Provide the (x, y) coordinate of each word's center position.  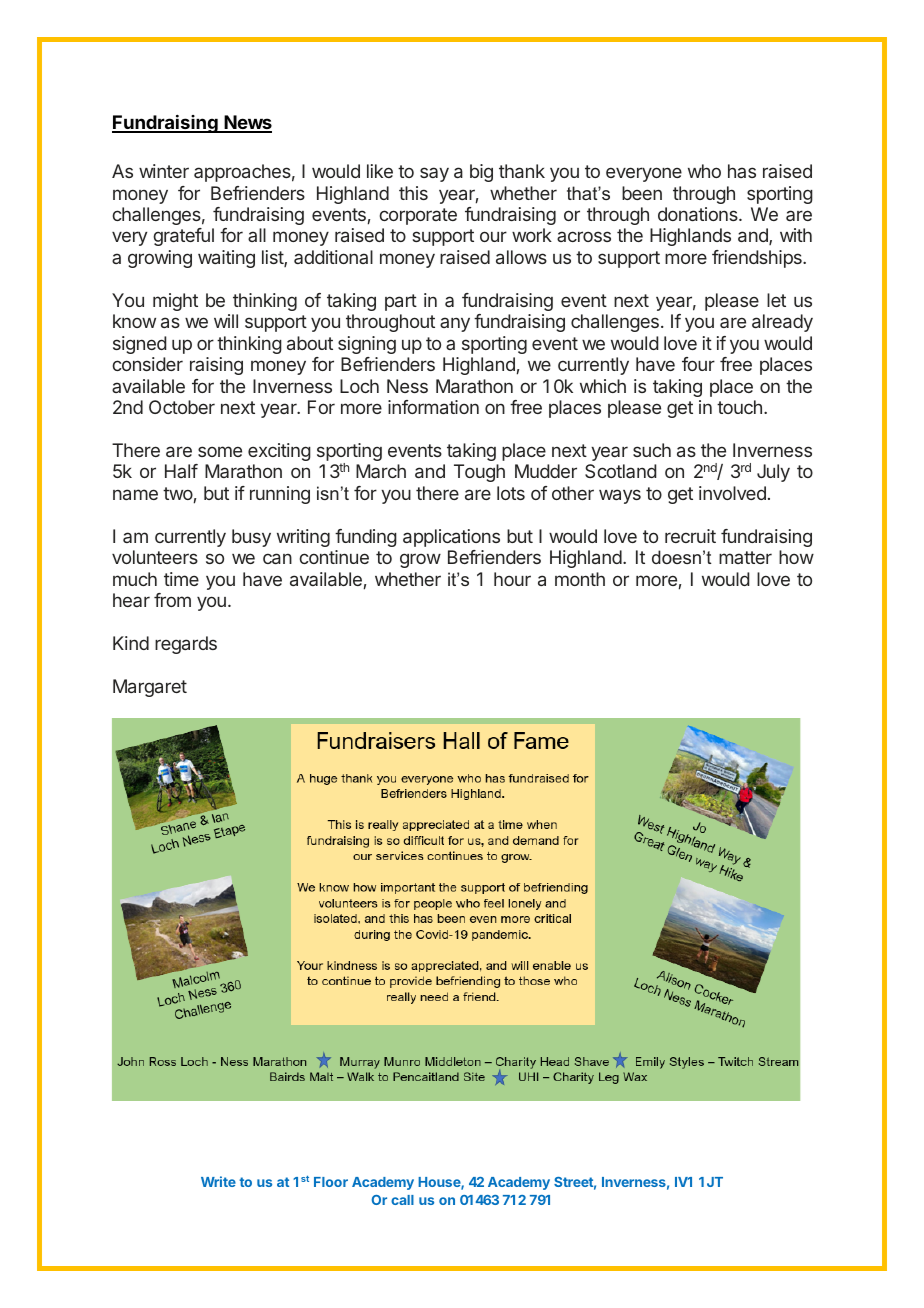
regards (186, 645)
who (704, 171)
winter (164, 171)
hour (512, 579)
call (402, 1200)
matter (745, 557)
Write (218, 1181)
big (481, 173)
